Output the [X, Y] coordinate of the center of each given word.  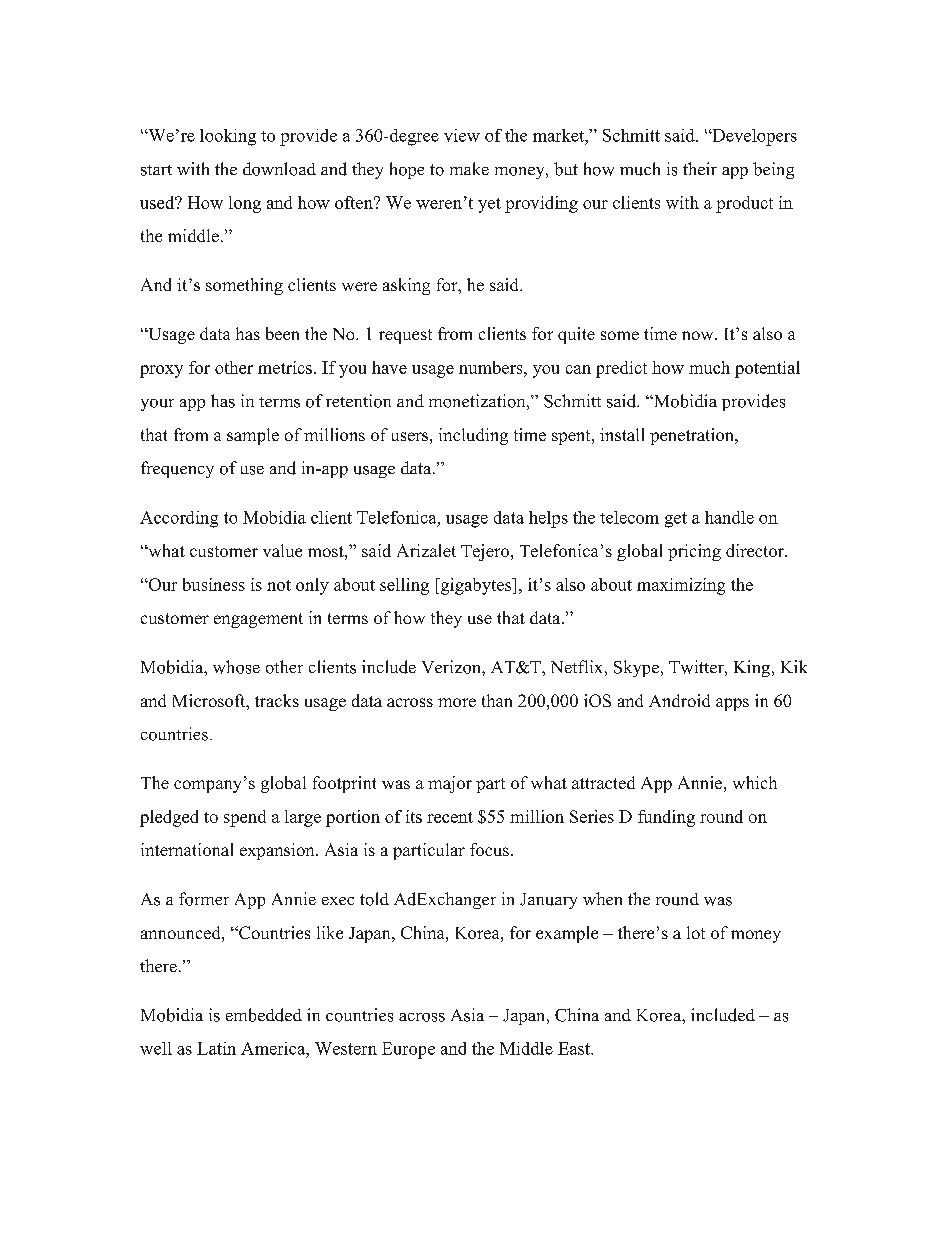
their [700, 168]
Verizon [452, 667]
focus [489, 849]
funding [666, 818]
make [469, 168]
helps [548, 519]
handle [729, 517]
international [187, 849]
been [282, 333]
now [699, 335]
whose [236, 667]
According [179, 519]
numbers [492, 367]
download [279, 169]
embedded [264, 1015]
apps [732, 704]
